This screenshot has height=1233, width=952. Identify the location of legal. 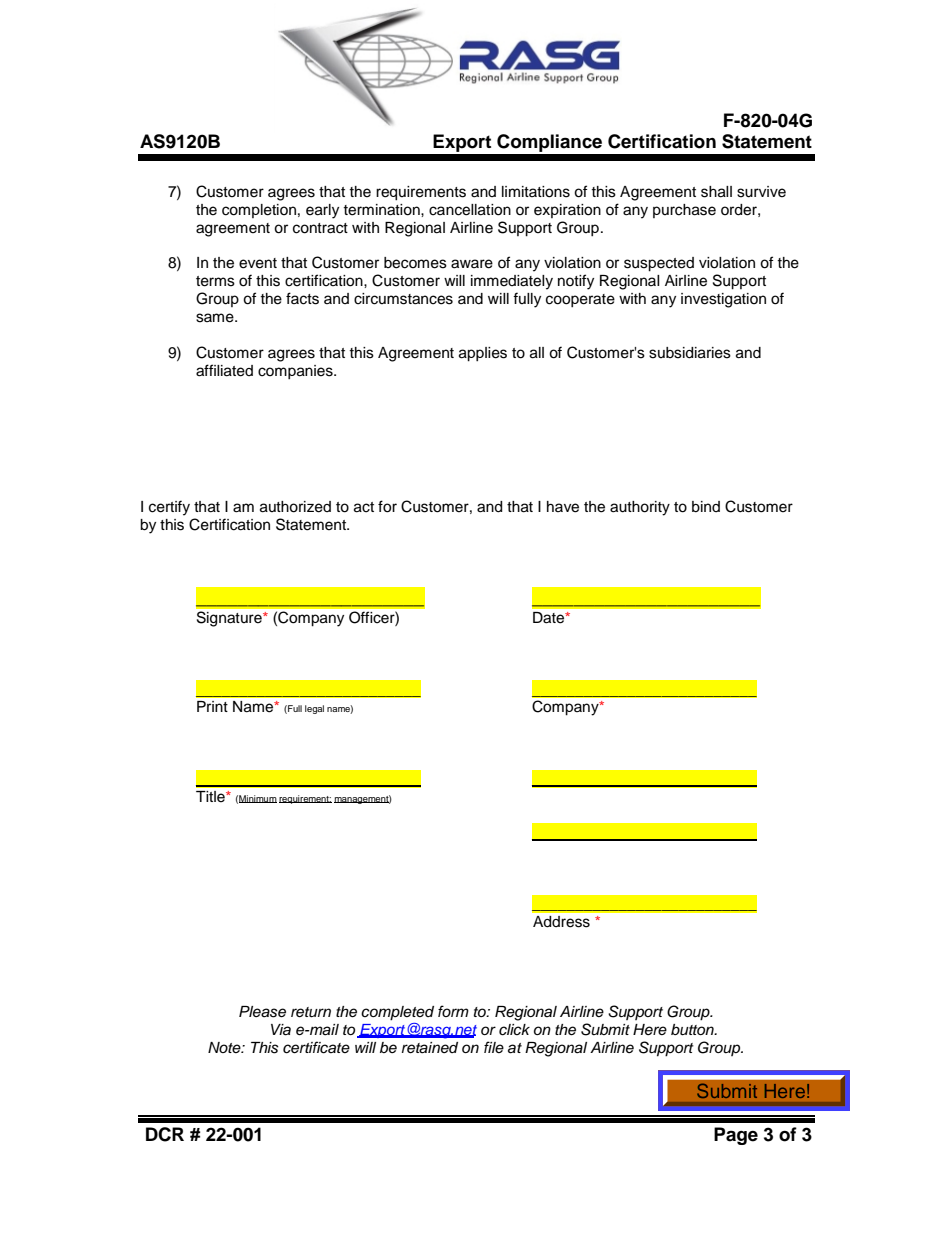
(314, 709).
